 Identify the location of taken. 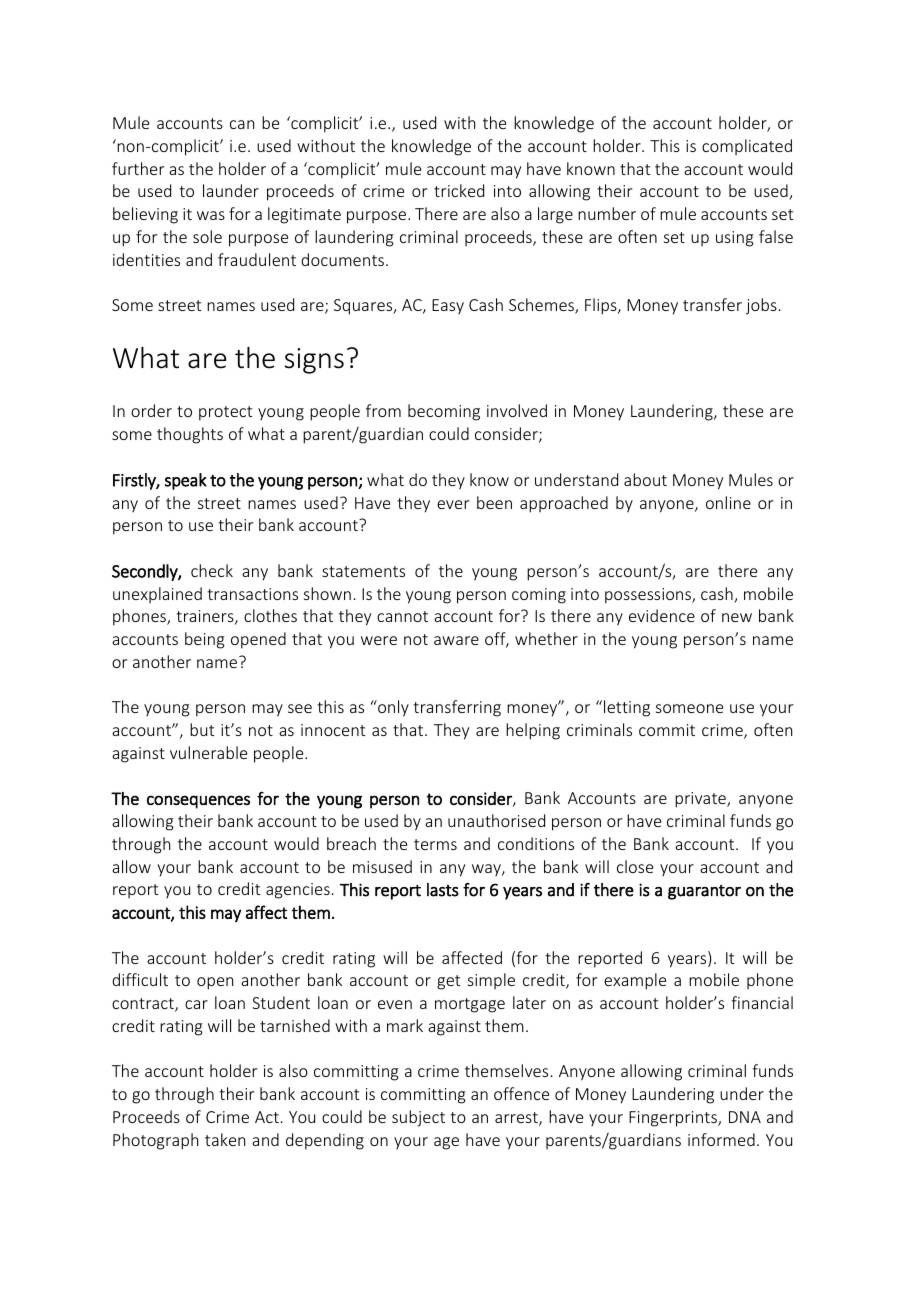
(225, 1139).
